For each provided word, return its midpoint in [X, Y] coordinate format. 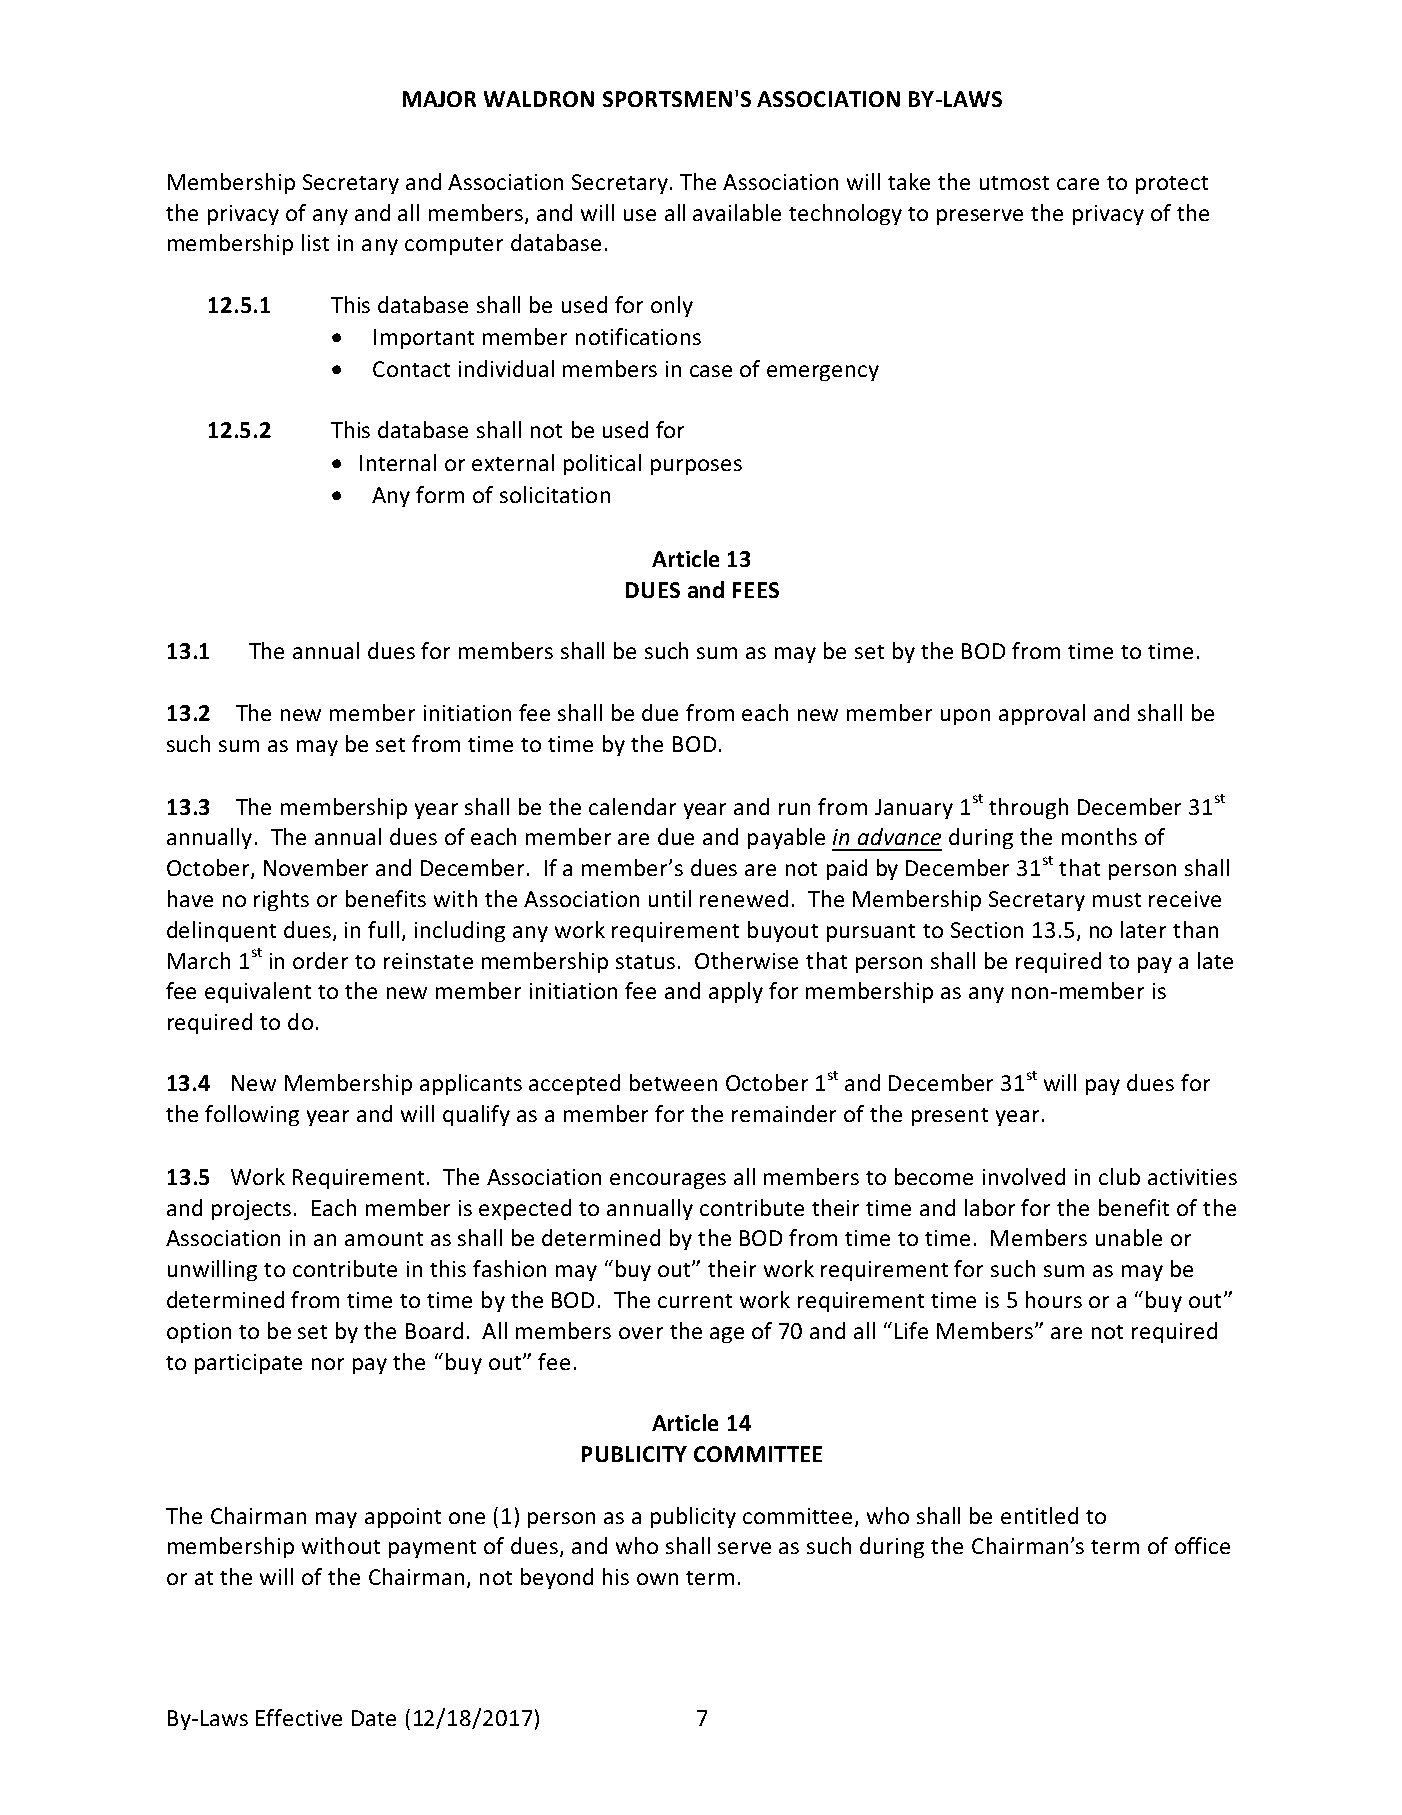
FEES [756, 590]
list [315, 242]
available [737, 212]
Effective [299, 1717]
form [440, 494]
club [1119, 1176]
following [252, 1115]
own [657, 1579]
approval [1042, 714]
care [1078, 184]
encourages [668, 1181]
